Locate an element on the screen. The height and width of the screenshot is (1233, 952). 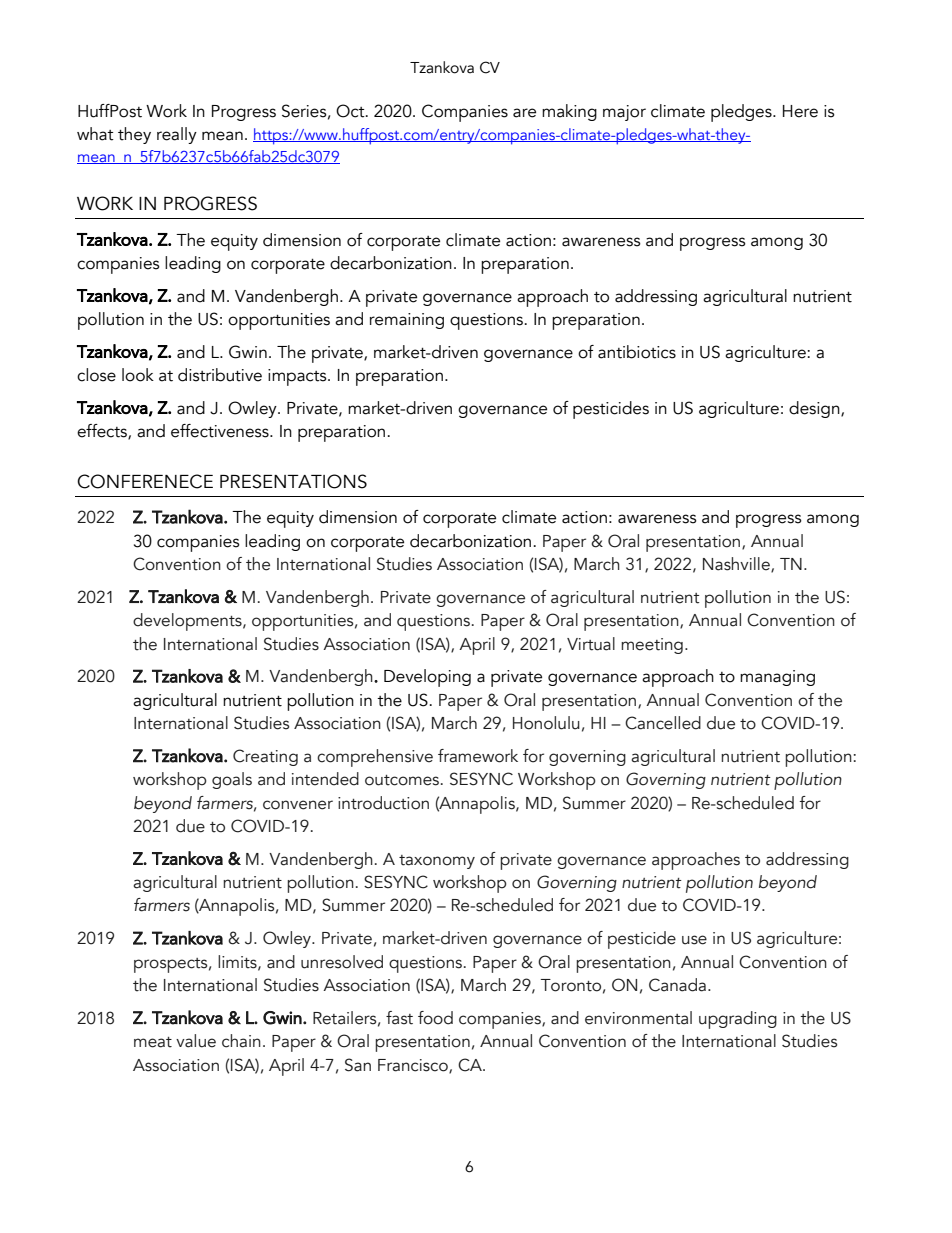
distributive is located at coordinates (220, 375).
